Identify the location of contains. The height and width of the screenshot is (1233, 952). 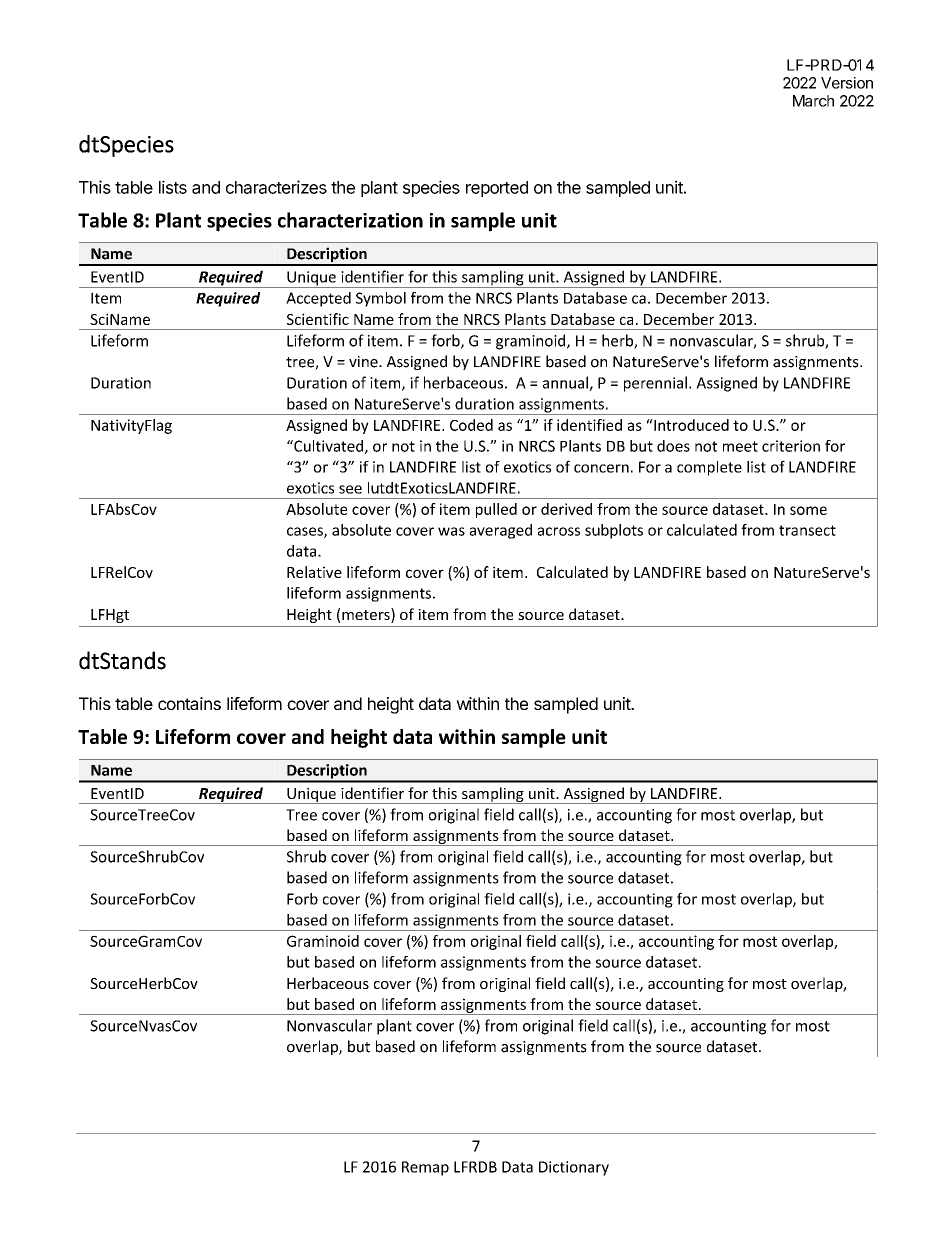
(189, 703).
